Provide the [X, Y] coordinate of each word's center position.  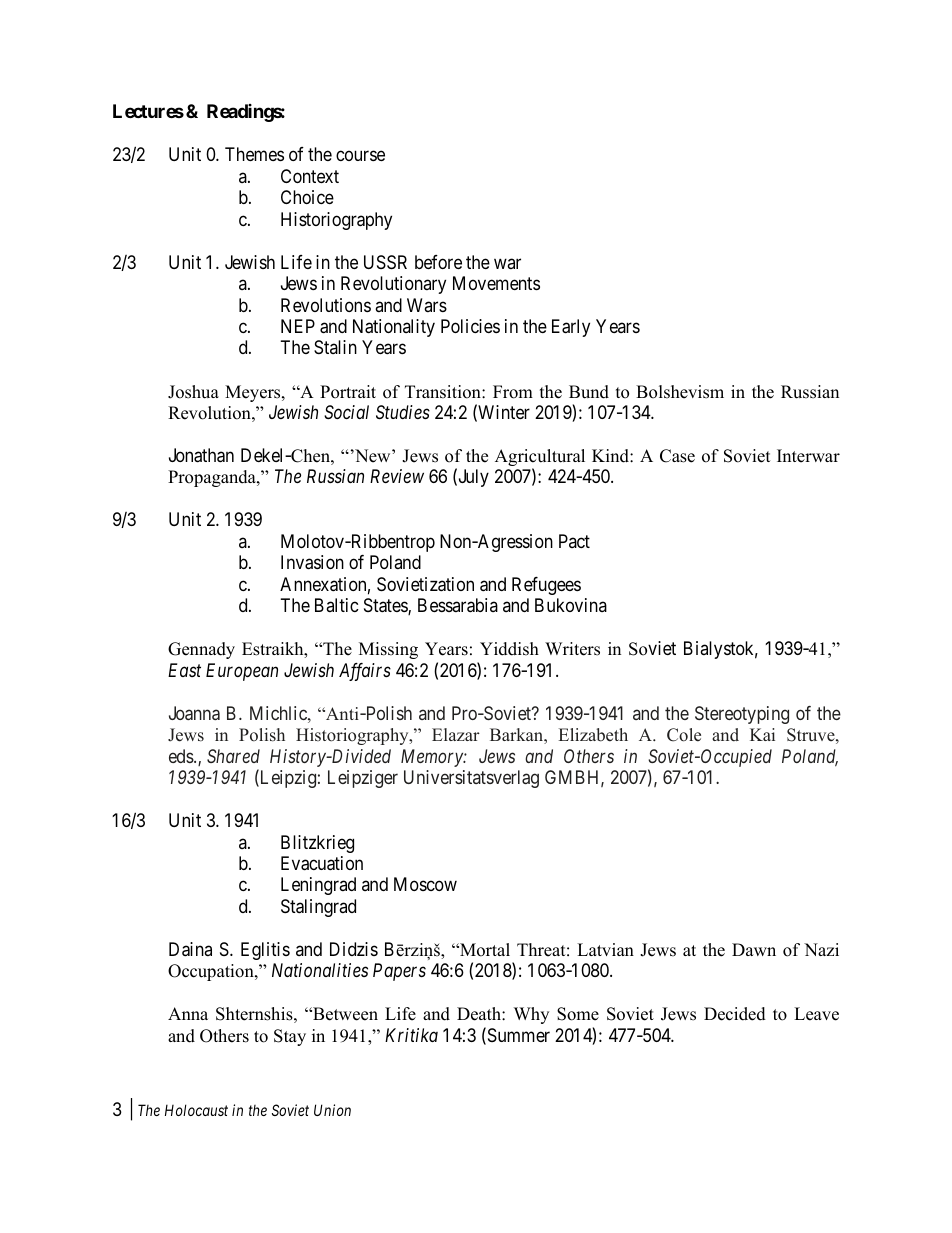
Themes [254, 154]
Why [531, 1015]
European [242, 672]
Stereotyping [742, 715]
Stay [290, 1037]
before [438, 262]
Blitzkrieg [317, 844]
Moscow [425, 884]
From [513, 392]
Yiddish [509, 649]
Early [571, 328]
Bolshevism [680, 392]
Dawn [754, 949]
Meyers [254, 393]
